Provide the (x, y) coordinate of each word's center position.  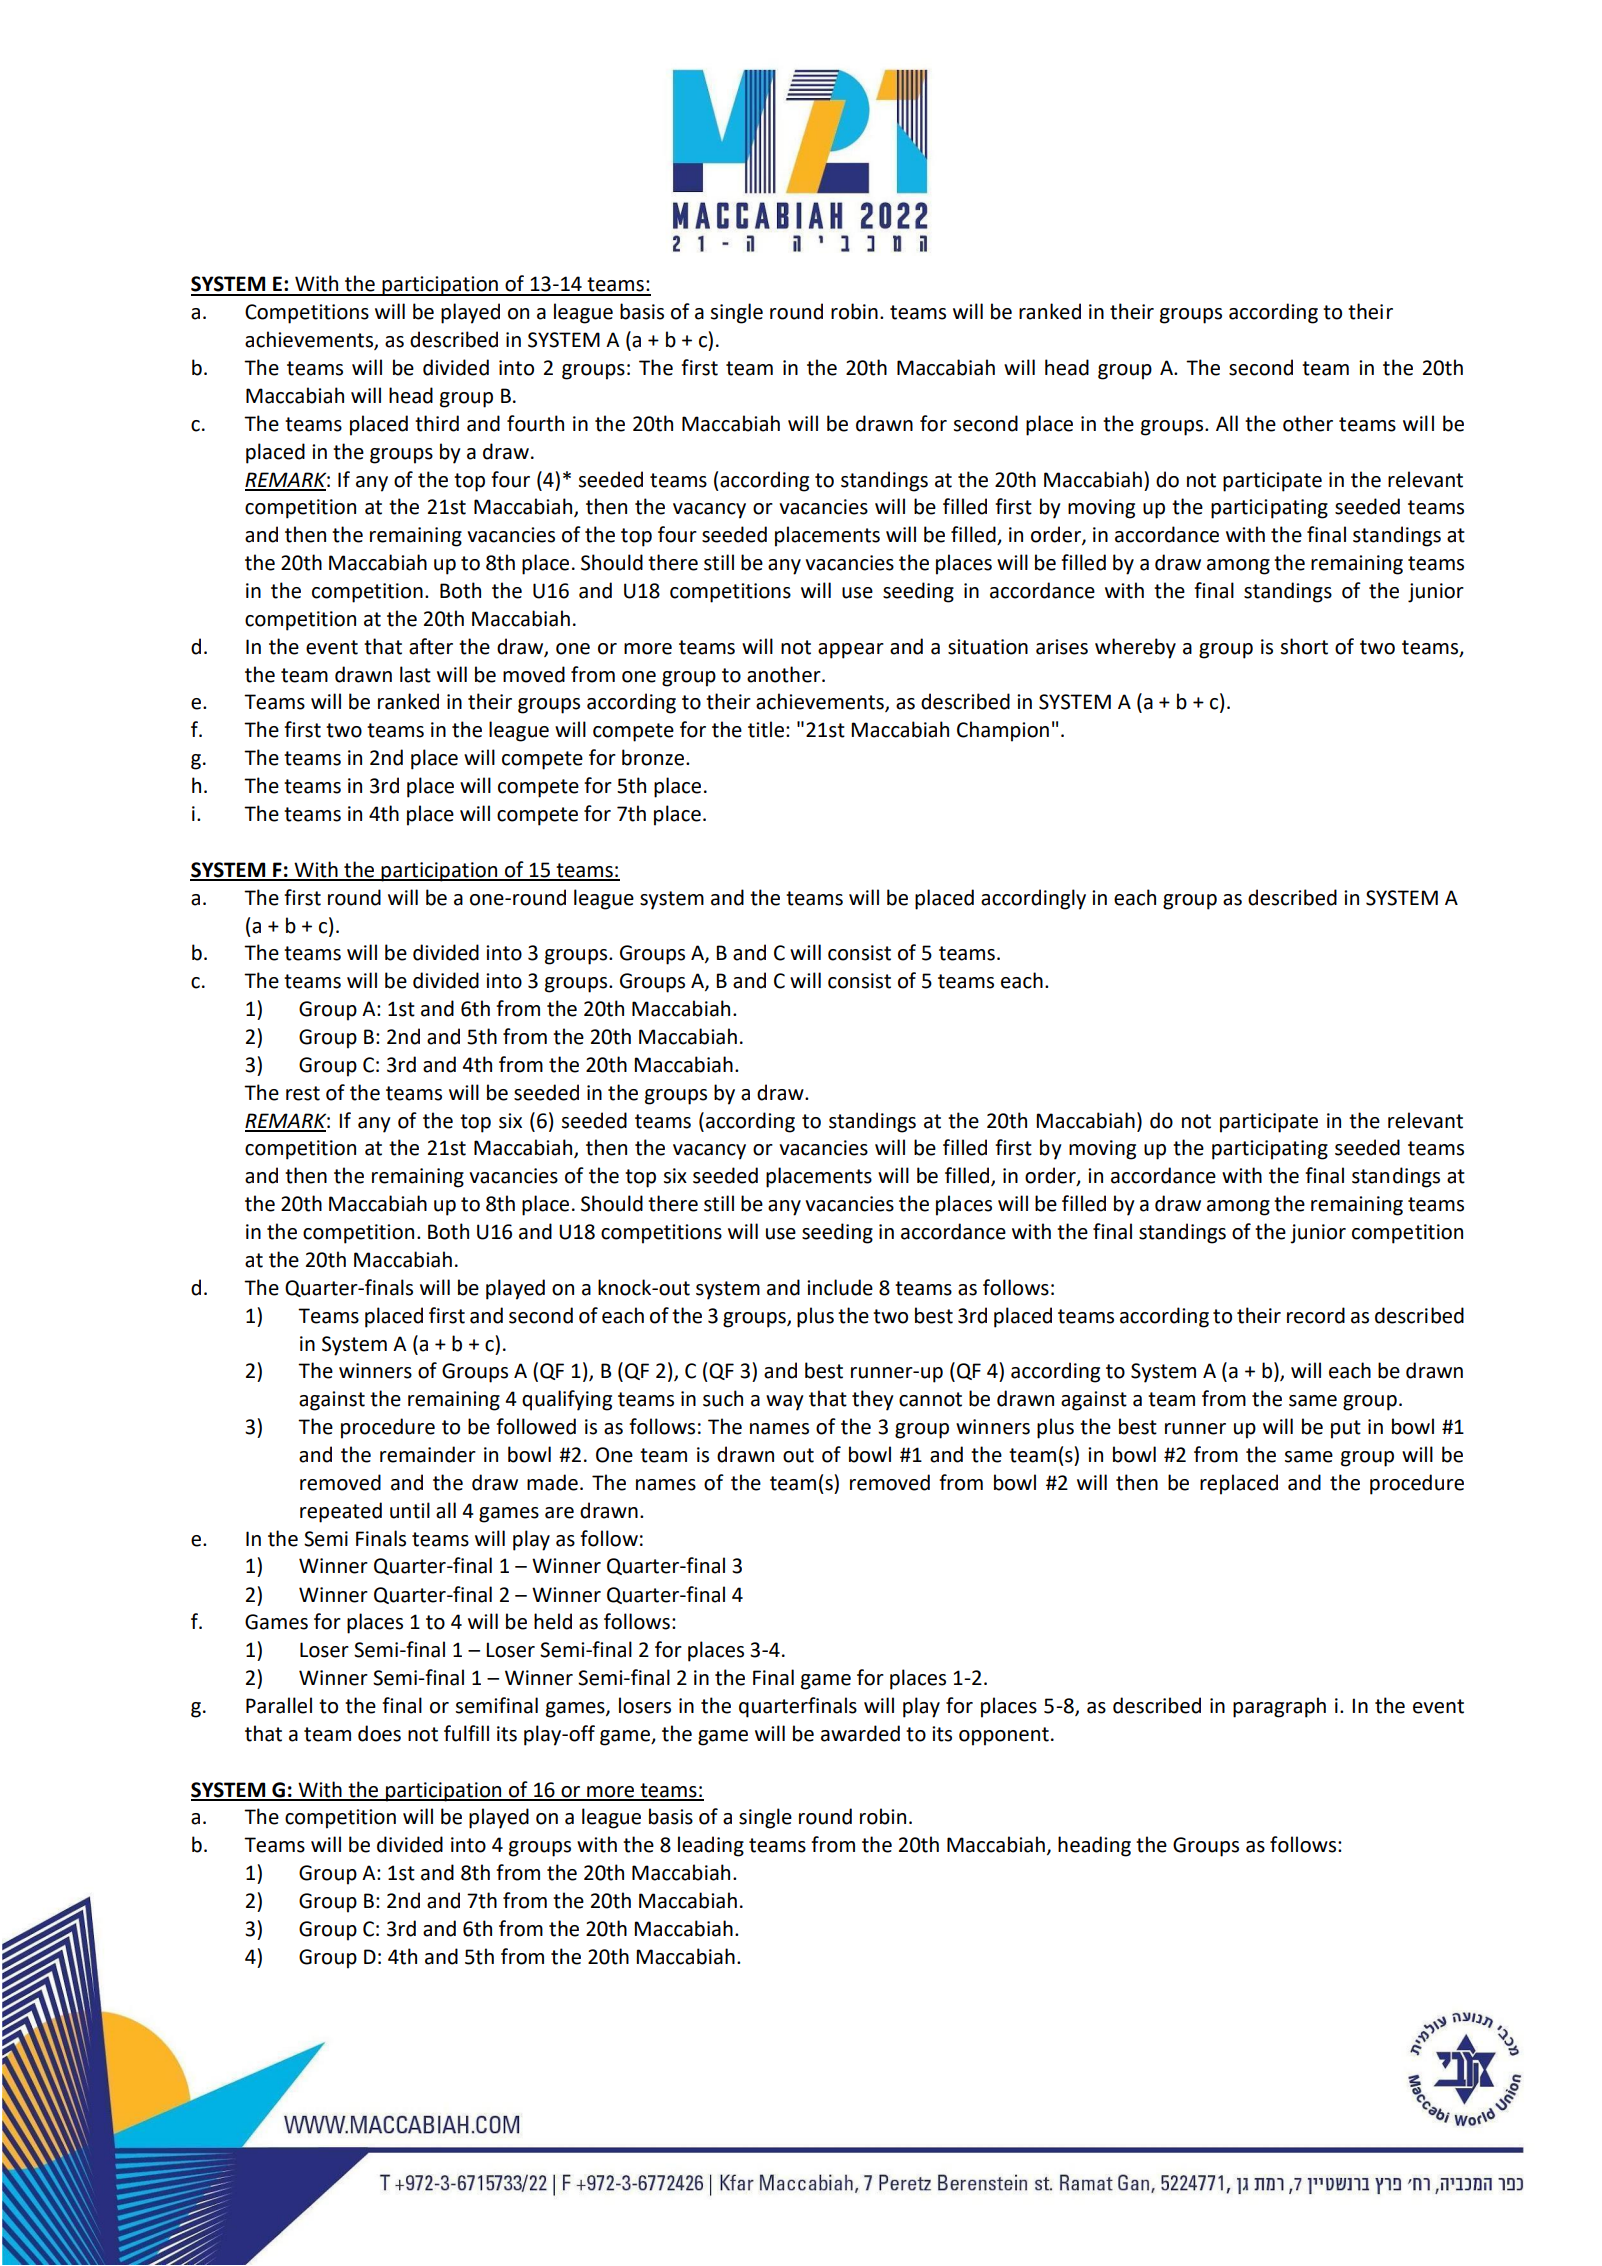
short (1304, 646)
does (379, 1733)
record (1316, 1315)
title (766, 729)
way (785, 1403)
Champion (1003, 731)
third (437, 423)
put (1346, 1429)
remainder (428, 1454)
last (415, 674)
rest (303, 1093)
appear (851, 651)
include (840, 1287)
